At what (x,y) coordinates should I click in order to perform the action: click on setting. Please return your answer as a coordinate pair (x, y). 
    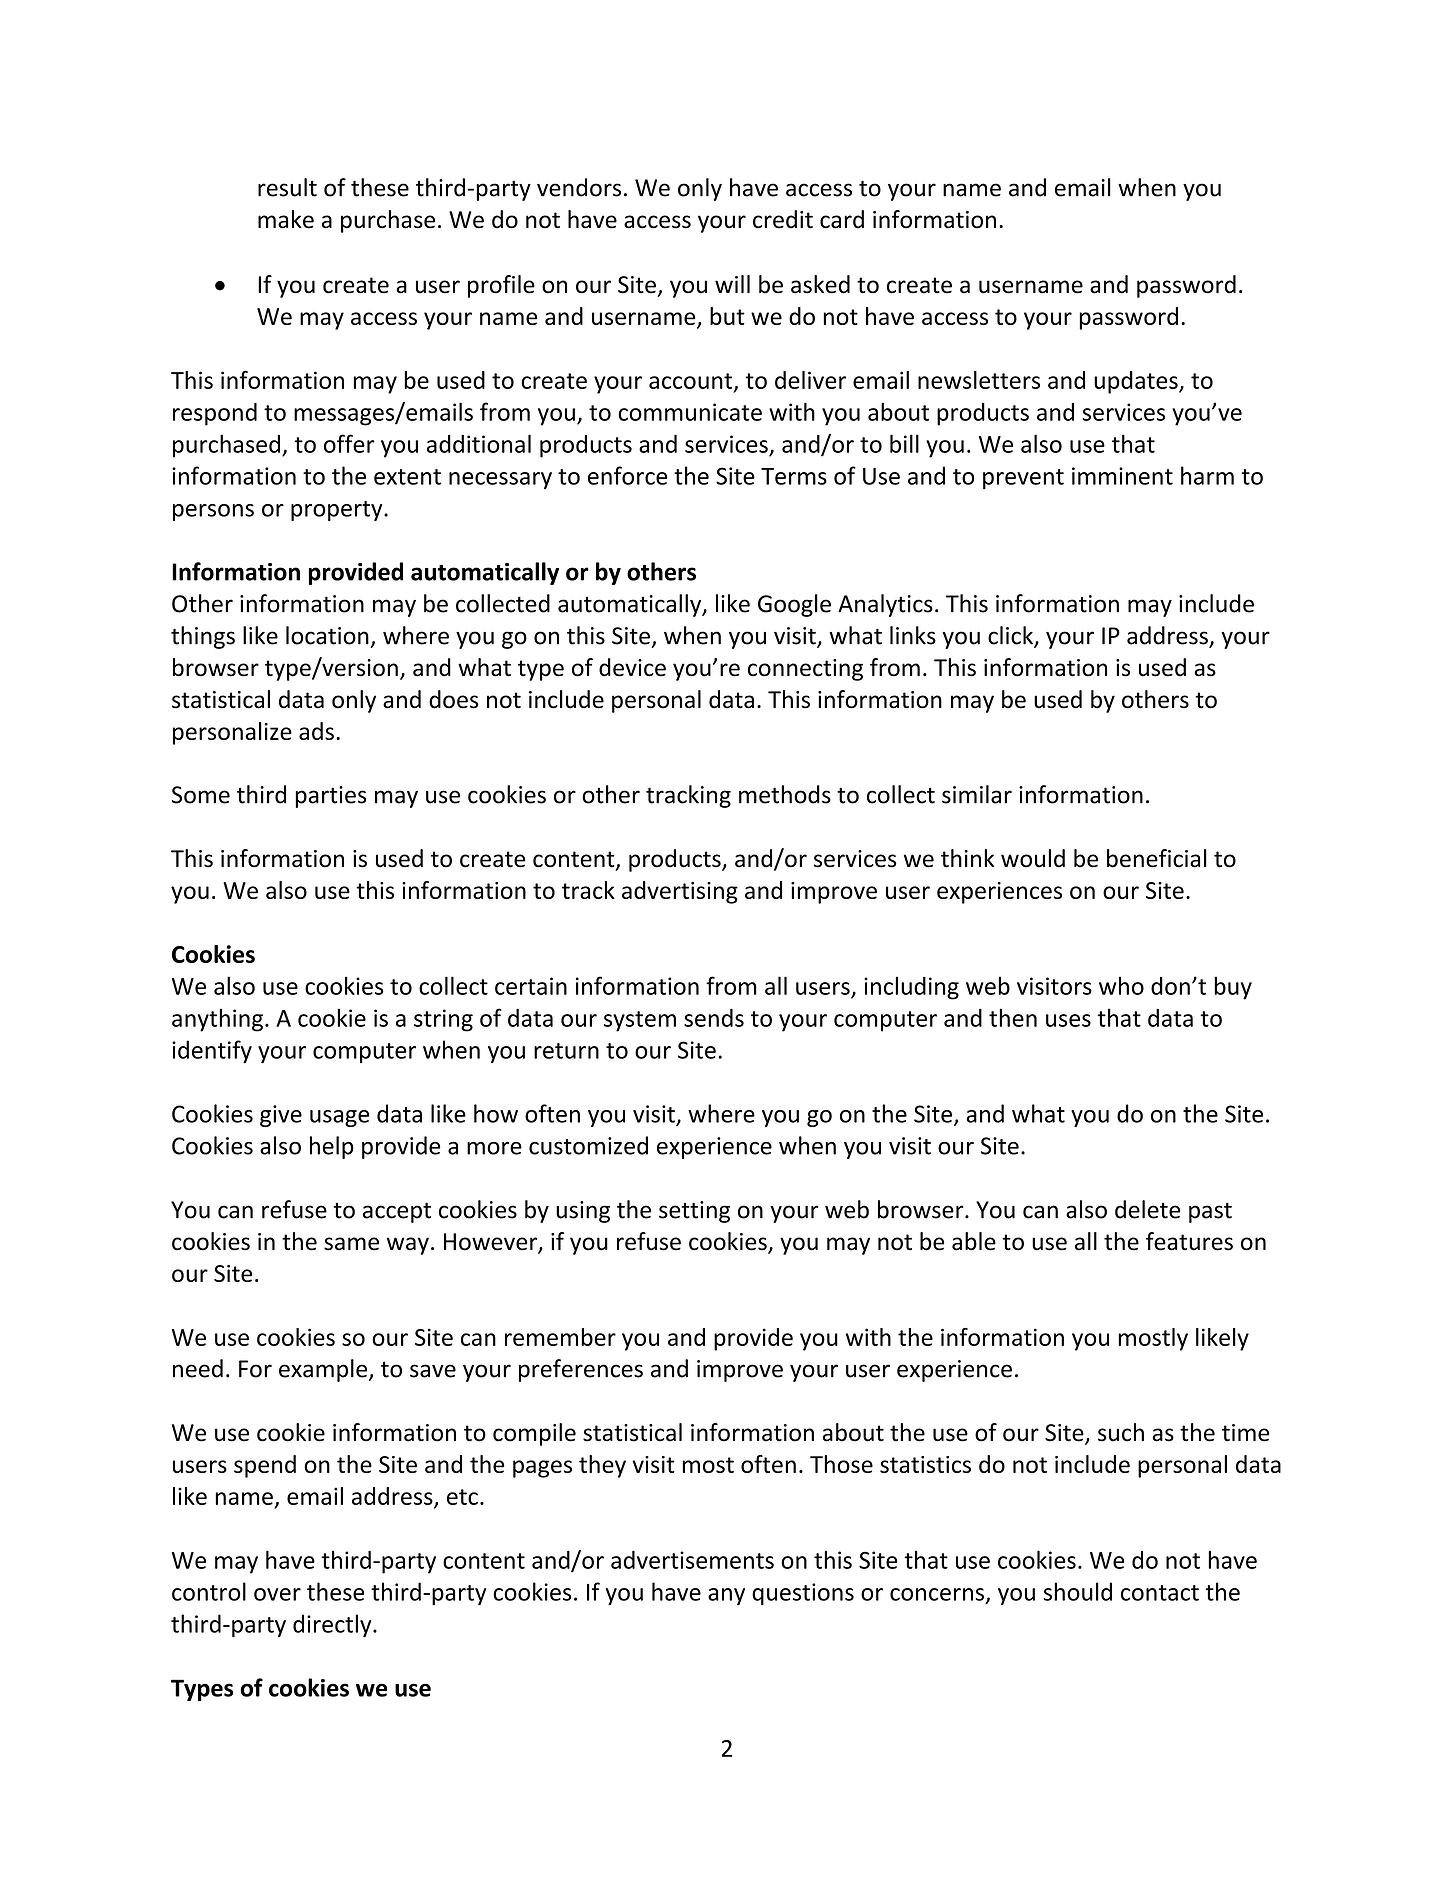
    Looking at the image, I should click on (694, 1212).
